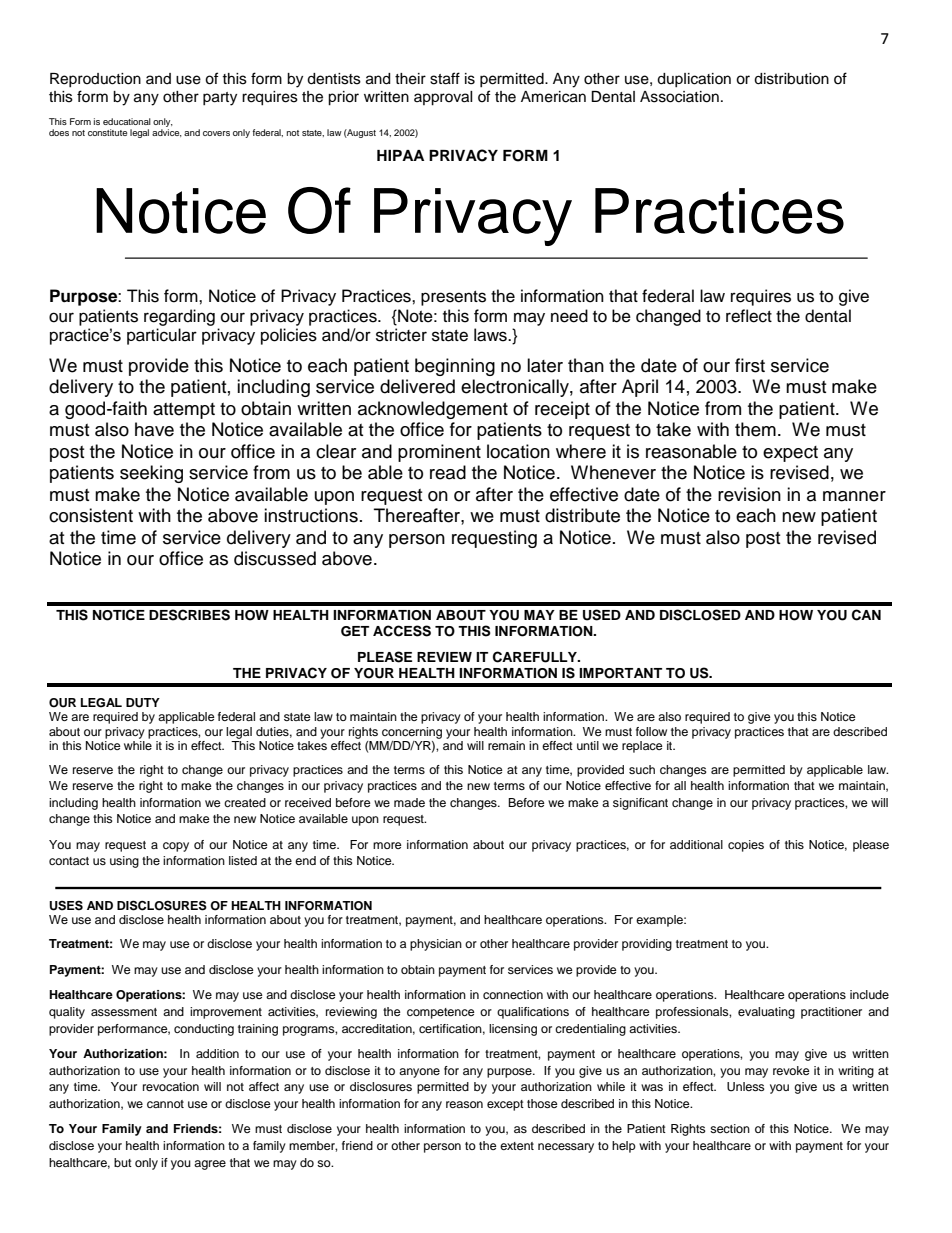 The width and height of the screenshot is (952, 1233). What do you see at coordinates (730, 1128) in the screenshot?
I see `section` at bounding box center [730, 1128].
